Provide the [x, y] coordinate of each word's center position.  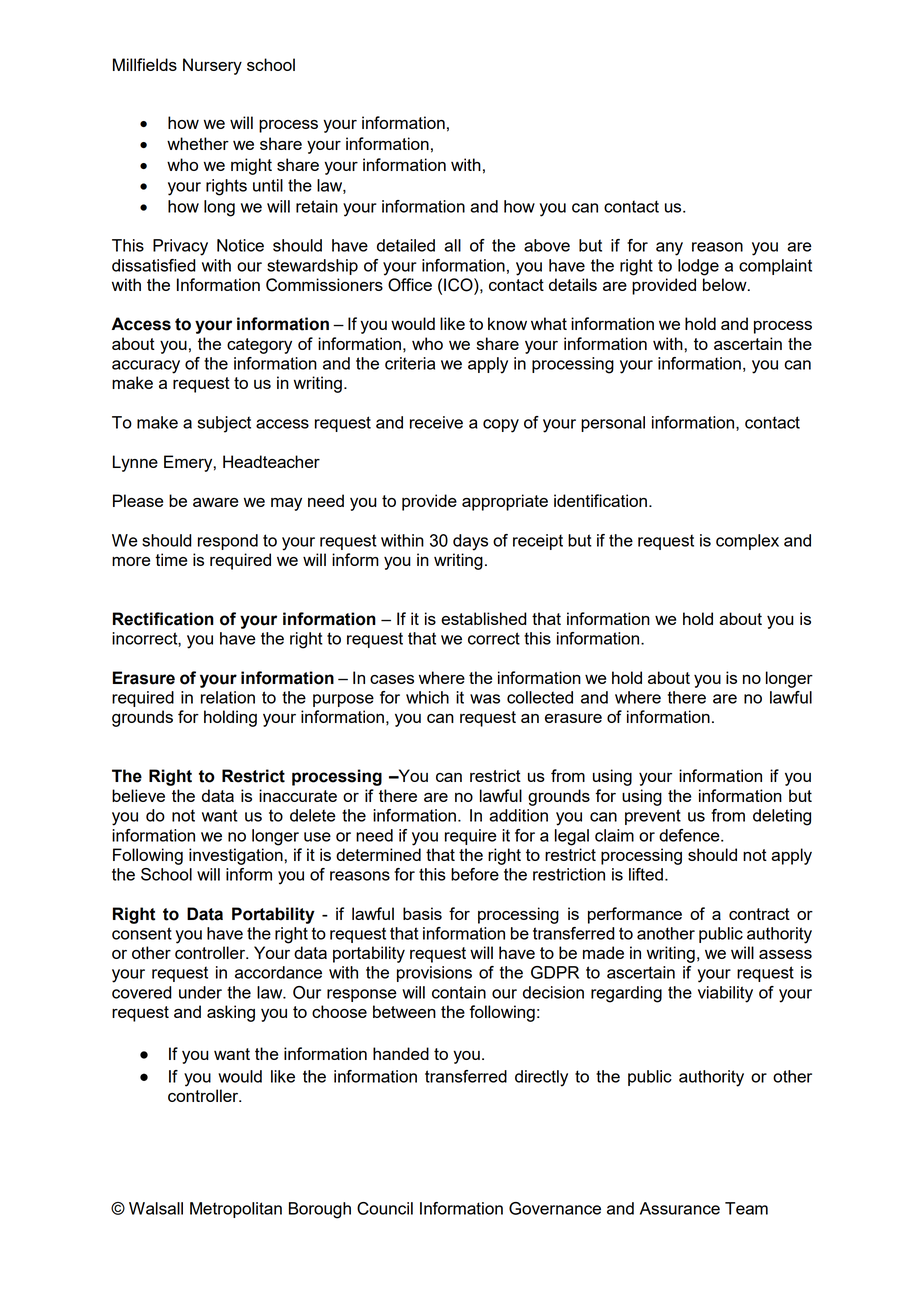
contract [759, 914]
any [669, 249]
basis [422, 913]
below [726, 284]
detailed [406, 245]
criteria [410, 363]
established [483, 618]
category [259, 346]
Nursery [212, 66]
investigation [237, 856]
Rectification [163, 619]
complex [747, 542]
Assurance [680, 1208]
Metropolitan [236, 1210]
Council [385, 1208]
